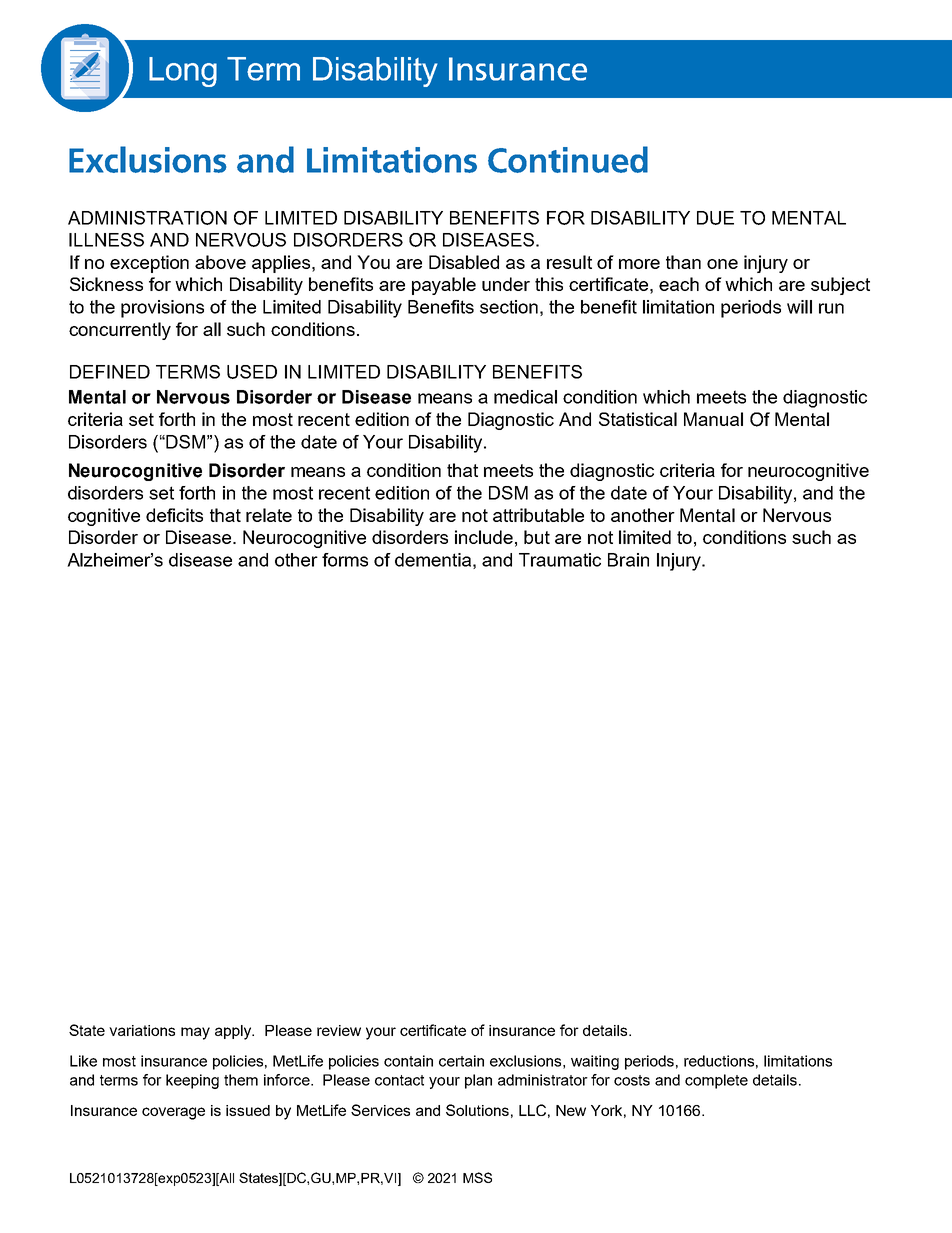 Image resolution: width=952 pixels, height=1233 pixels. What do you see at coordinates (477, 1177) in the document?
I see `MSS` at bounding box center [477, 1177].
